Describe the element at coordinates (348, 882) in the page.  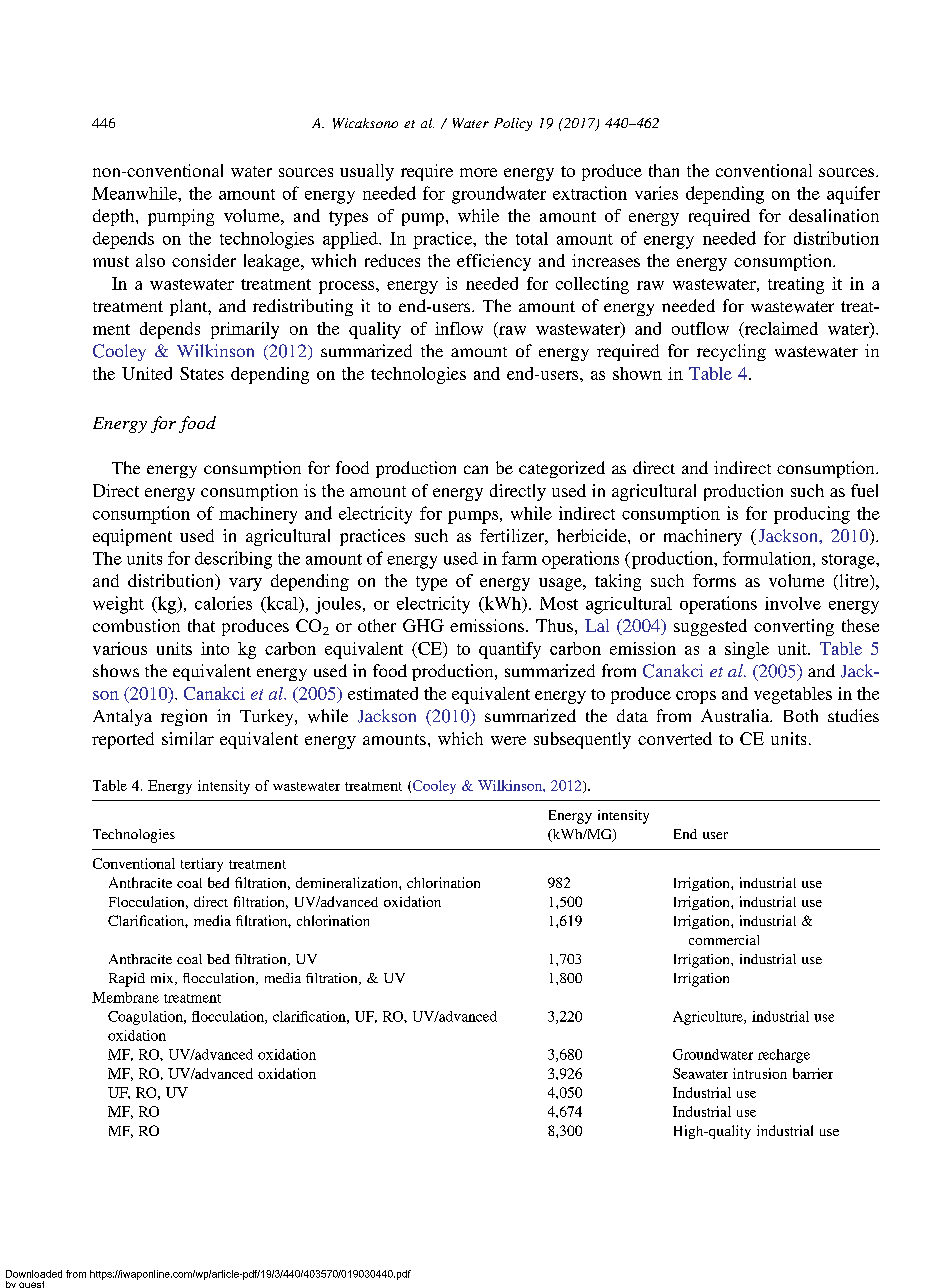
I see `demineralization` at that location.
